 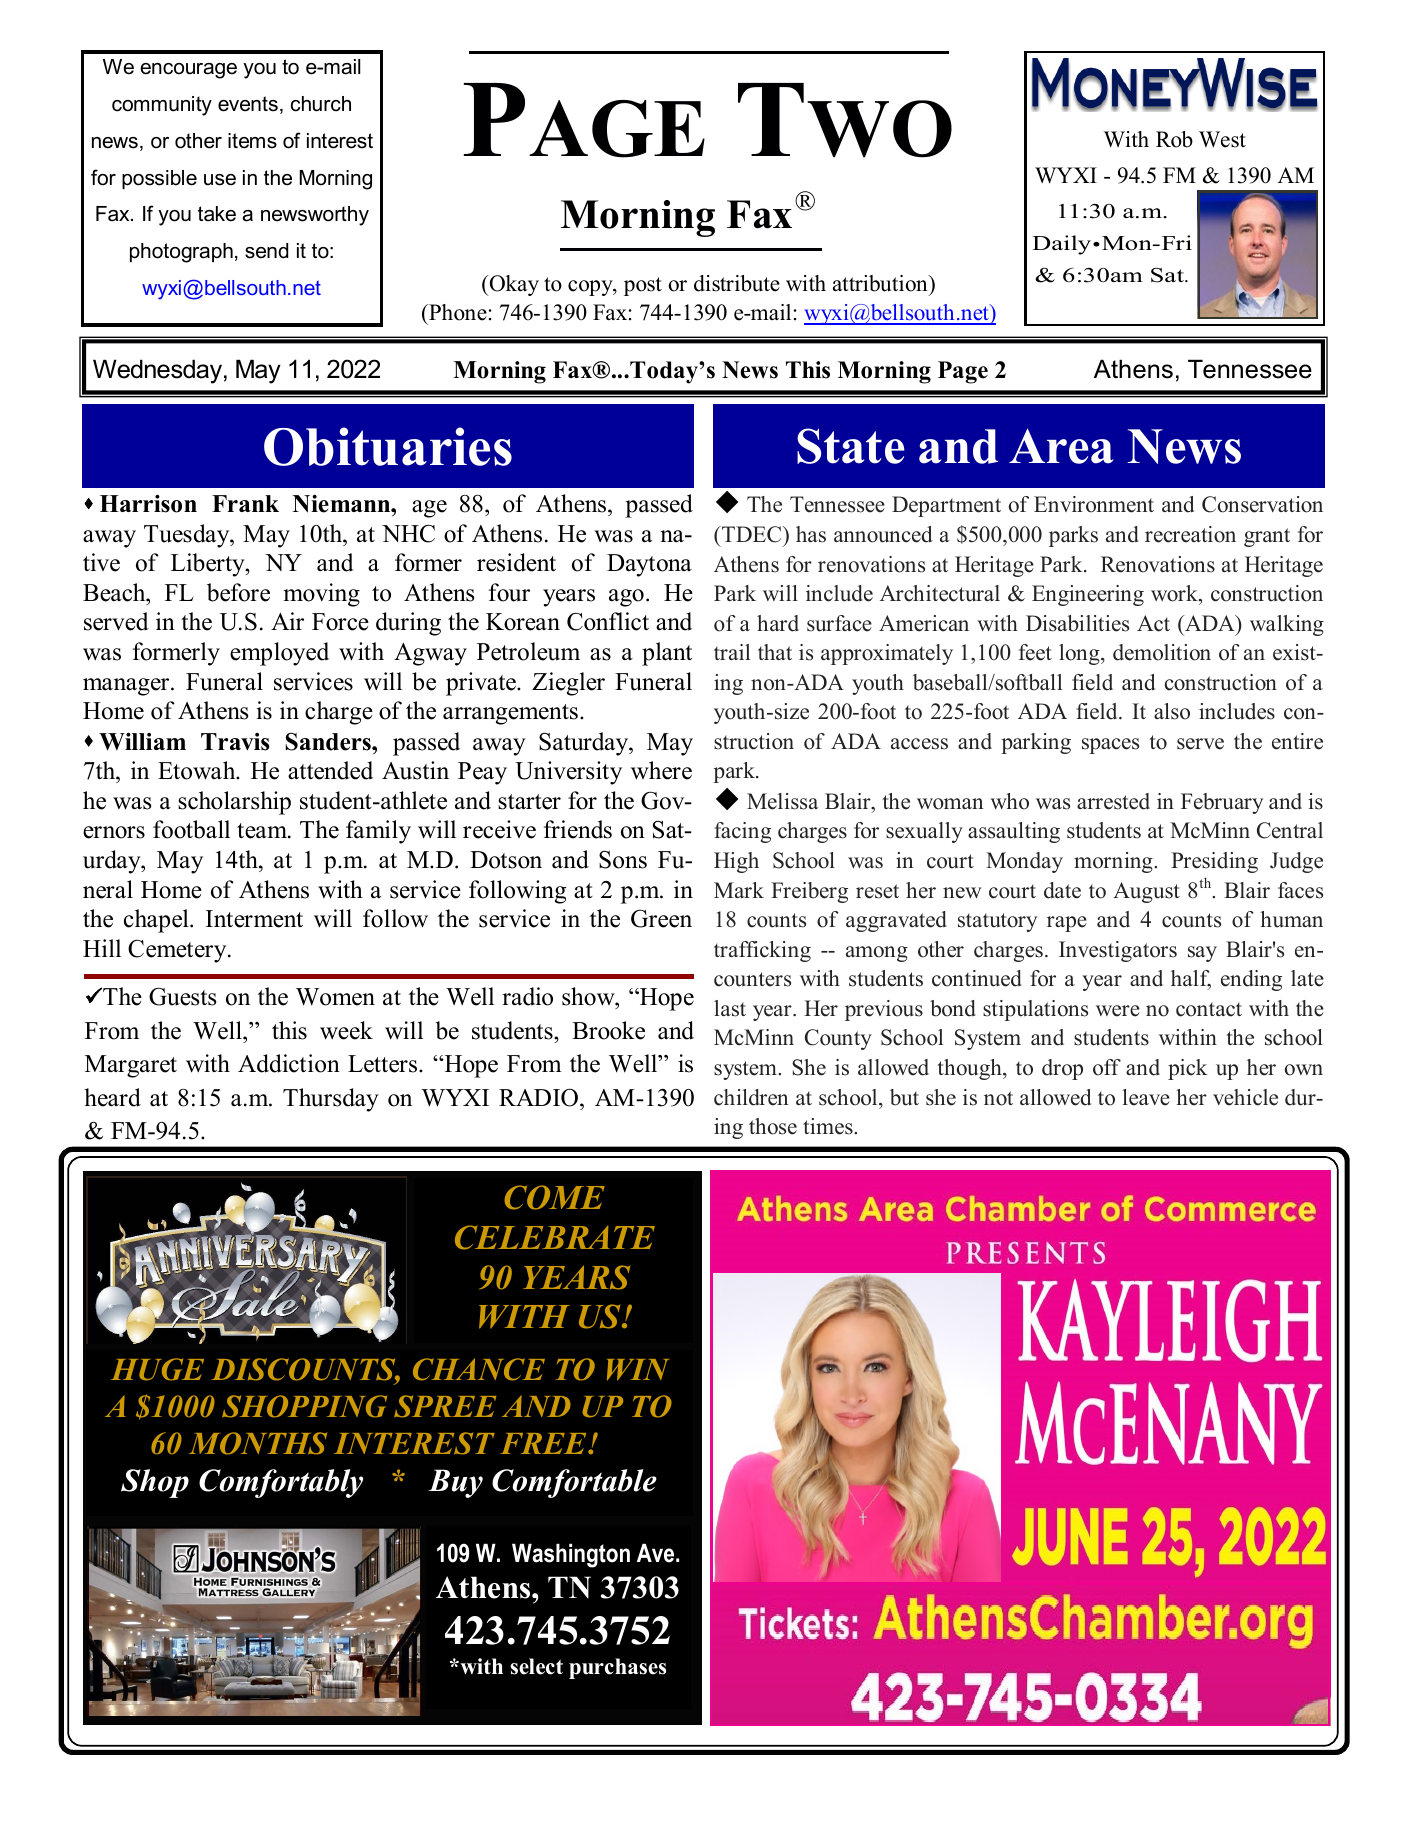 I want to click on events, so click(x=248, y=104).
